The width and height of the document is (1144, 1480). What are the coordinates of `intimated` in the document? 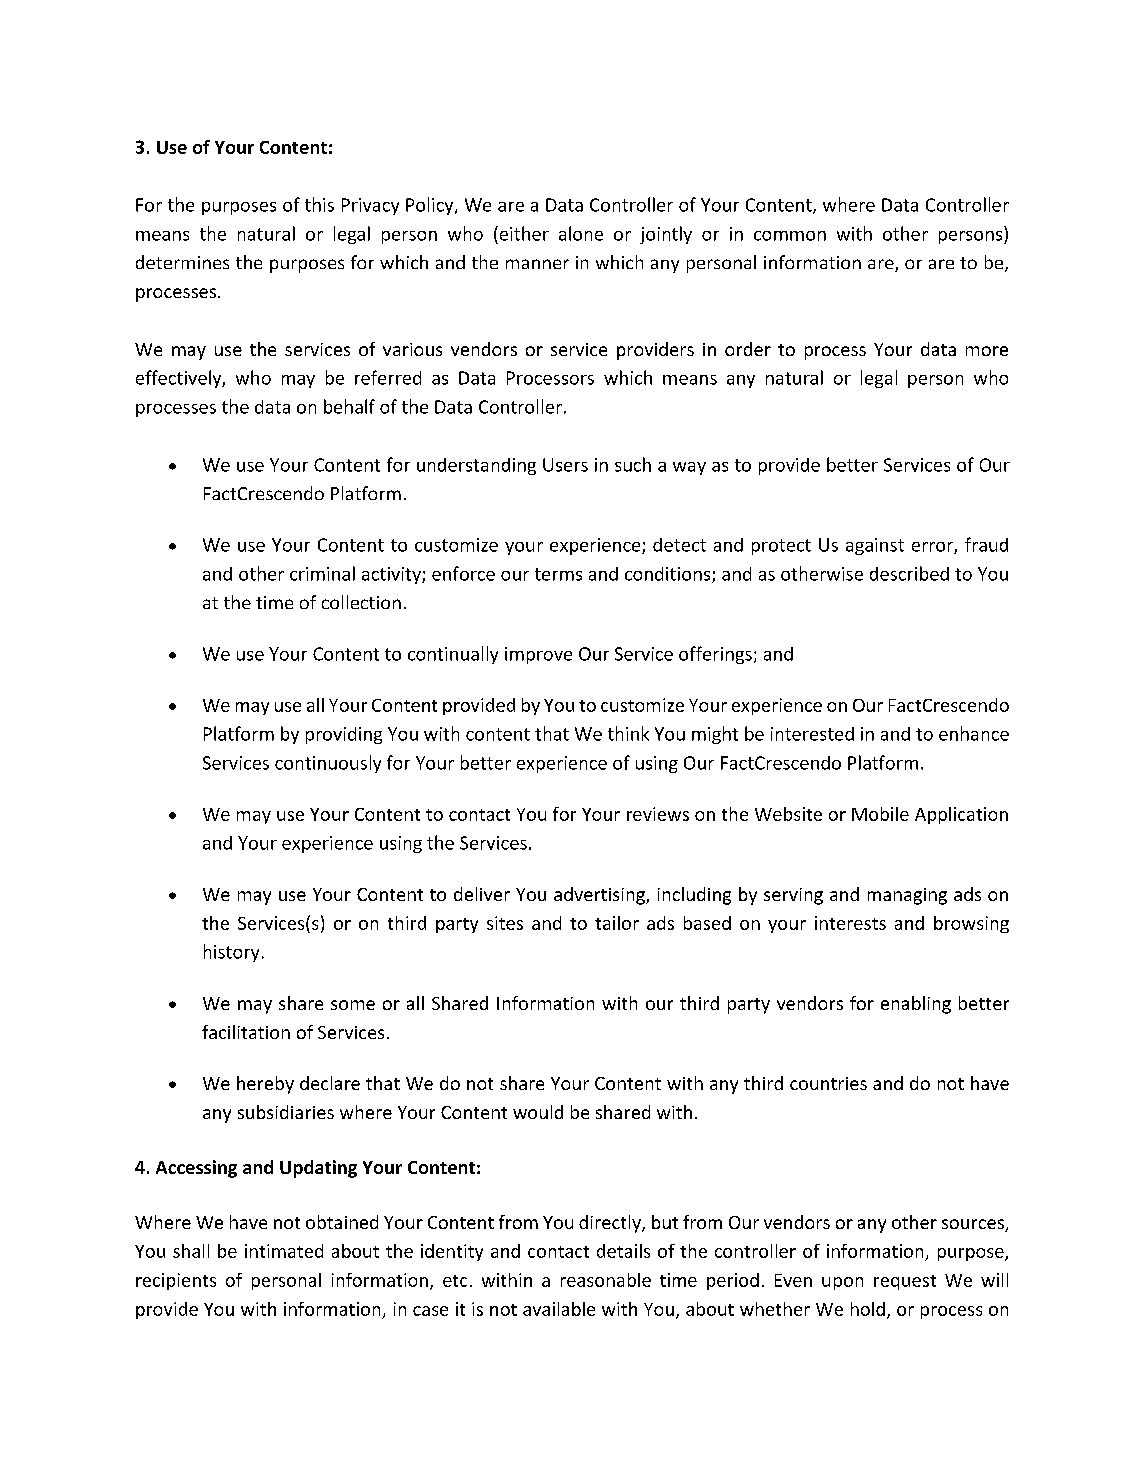 It's located at (284, 1251).
